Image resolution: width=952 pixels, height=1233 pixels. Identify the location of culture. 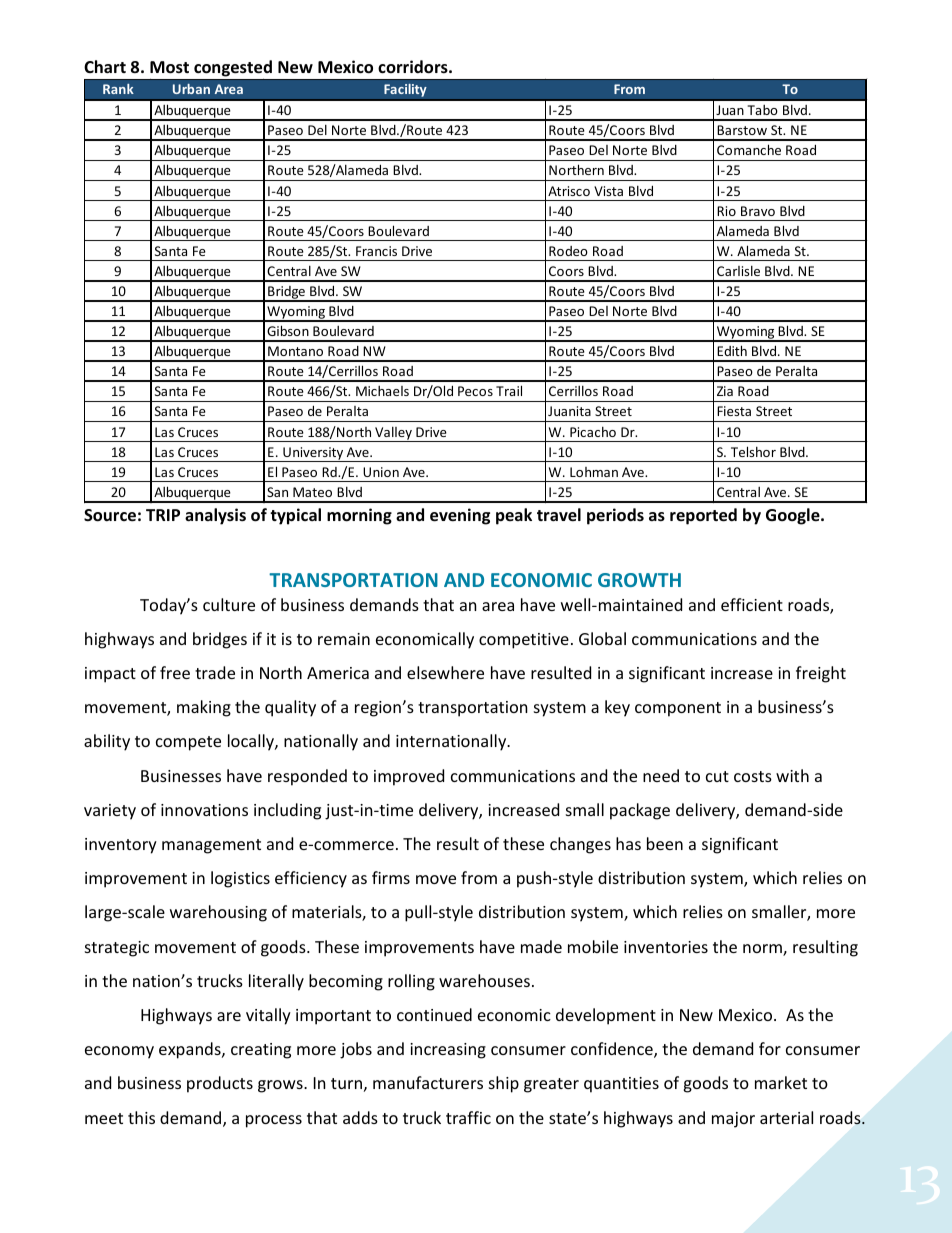
(229, 604).
